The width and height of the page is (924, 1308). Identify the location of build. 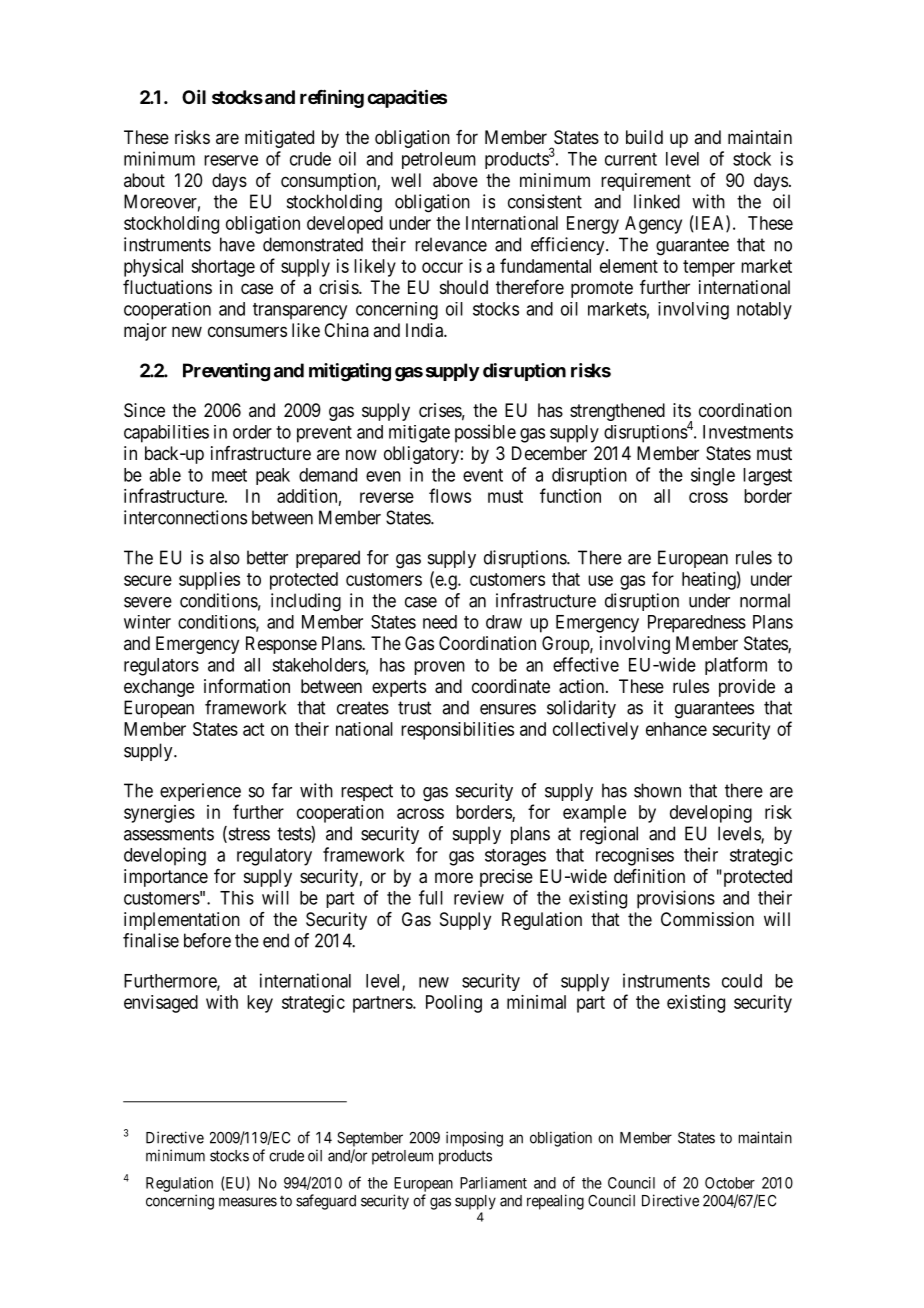
(644, 137).
